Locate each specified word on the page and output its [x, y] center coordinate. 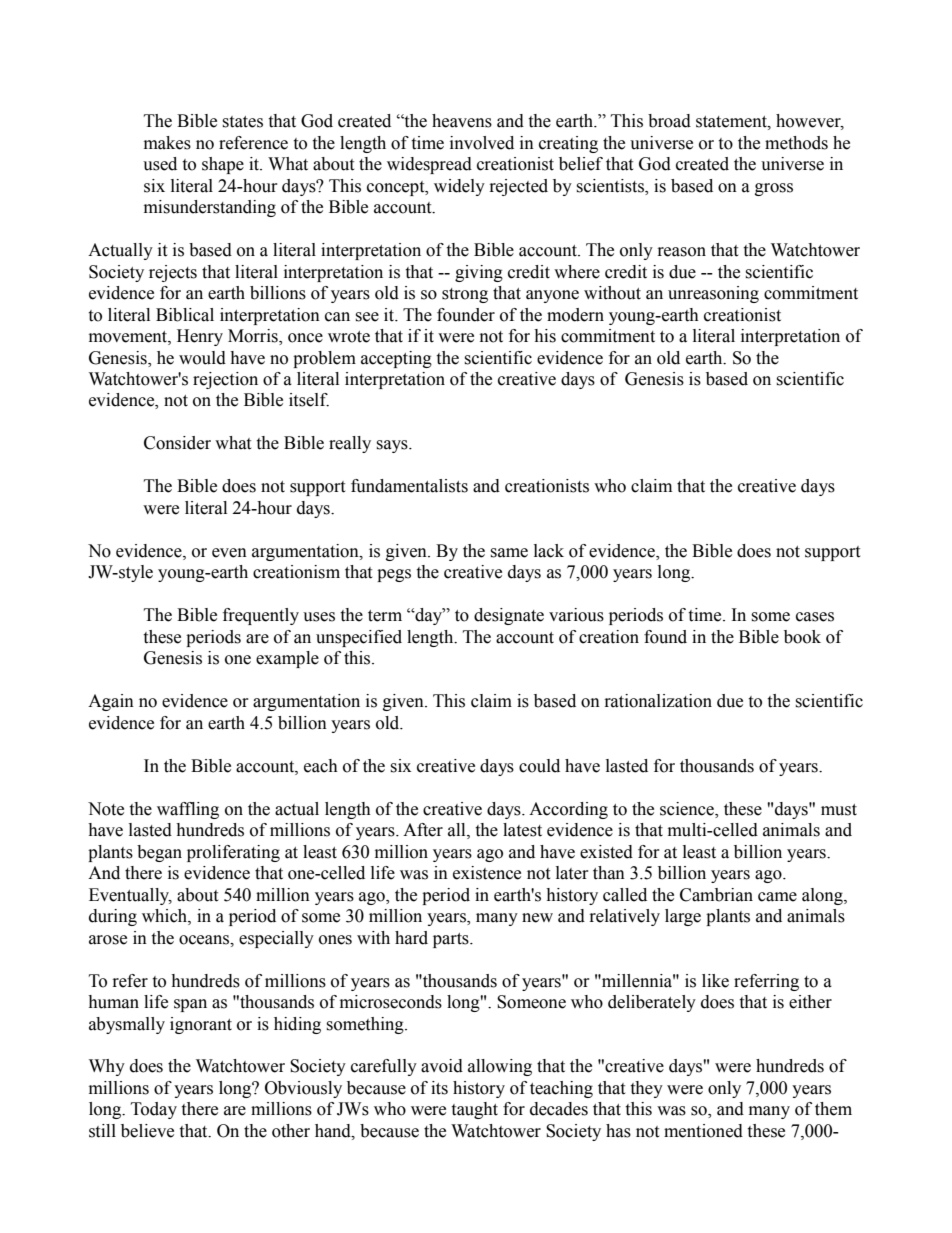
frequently [261, 616]
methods [796, 143]
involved [482, 143]
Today [154, 1110]
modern [575, 315]
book [802, 637]
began [159, 853]
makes [167, 143]
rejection [225, 380]
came [777, 897]
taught [474, 1110]
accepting [396, 359]
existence [487, 873]
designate [509, 616]
